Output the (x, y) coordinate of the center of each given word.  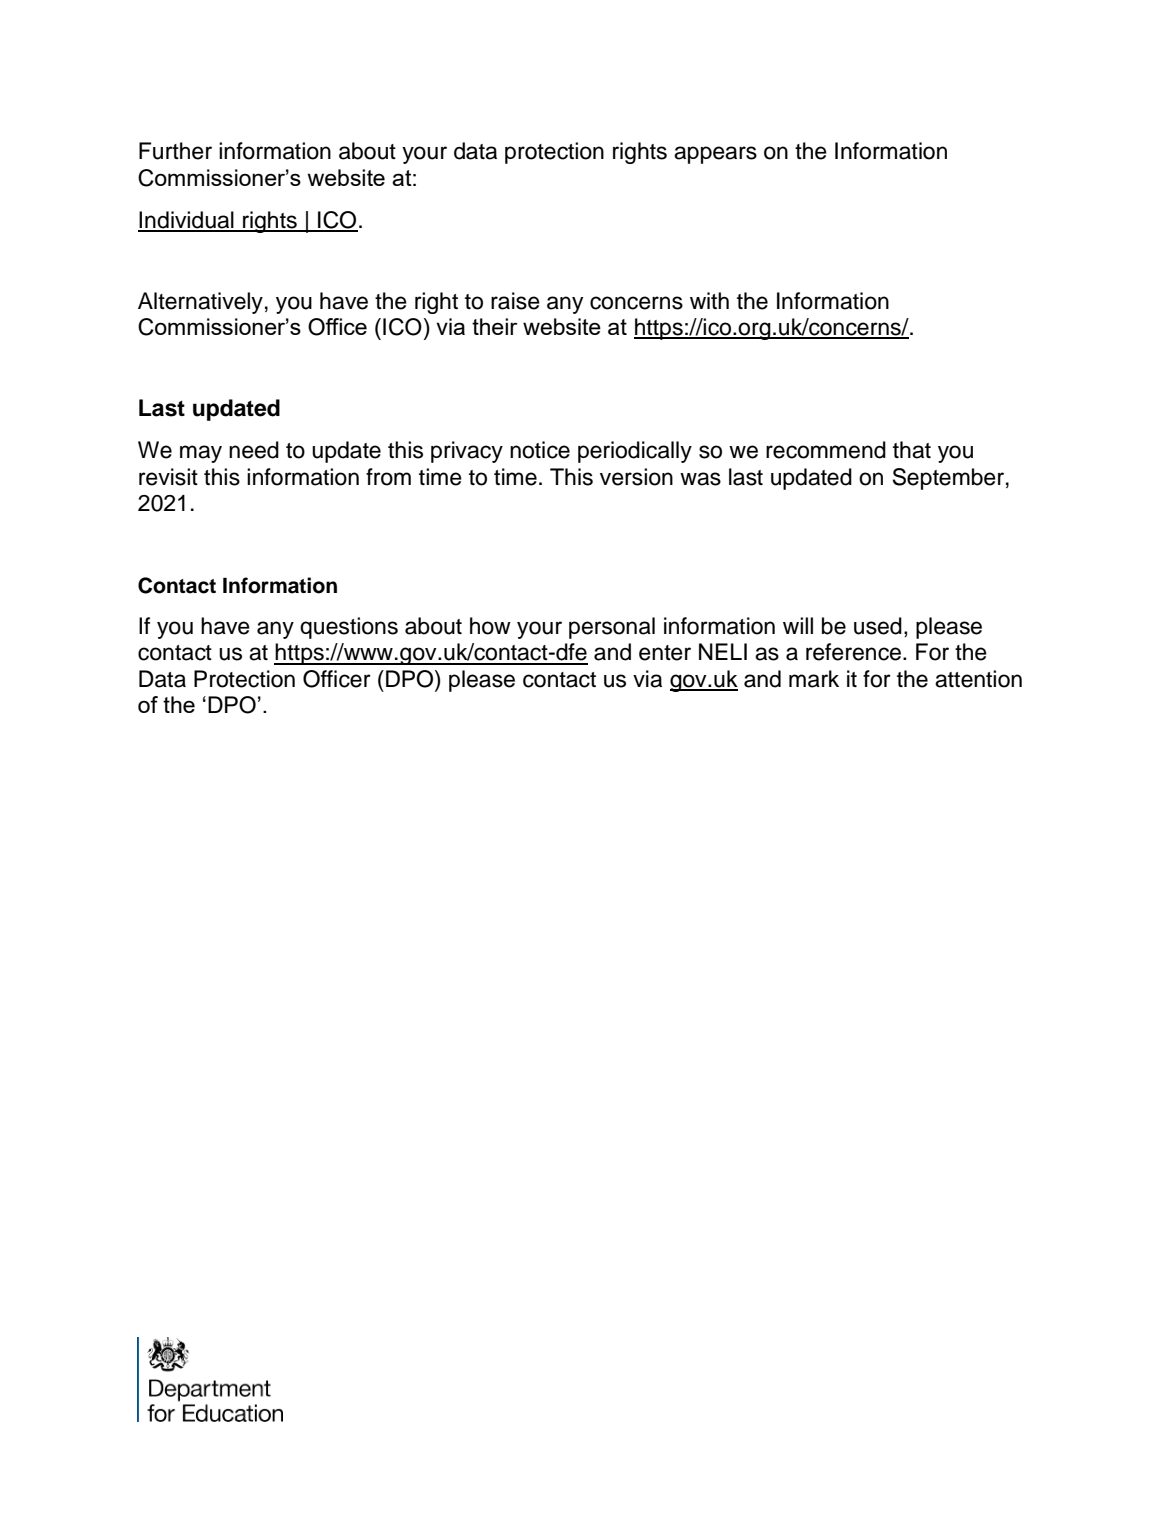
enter (665, 653)
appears (715, 155)
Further (175, 151)
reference (855, 652)
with (709, 300)
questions (349, 628)
